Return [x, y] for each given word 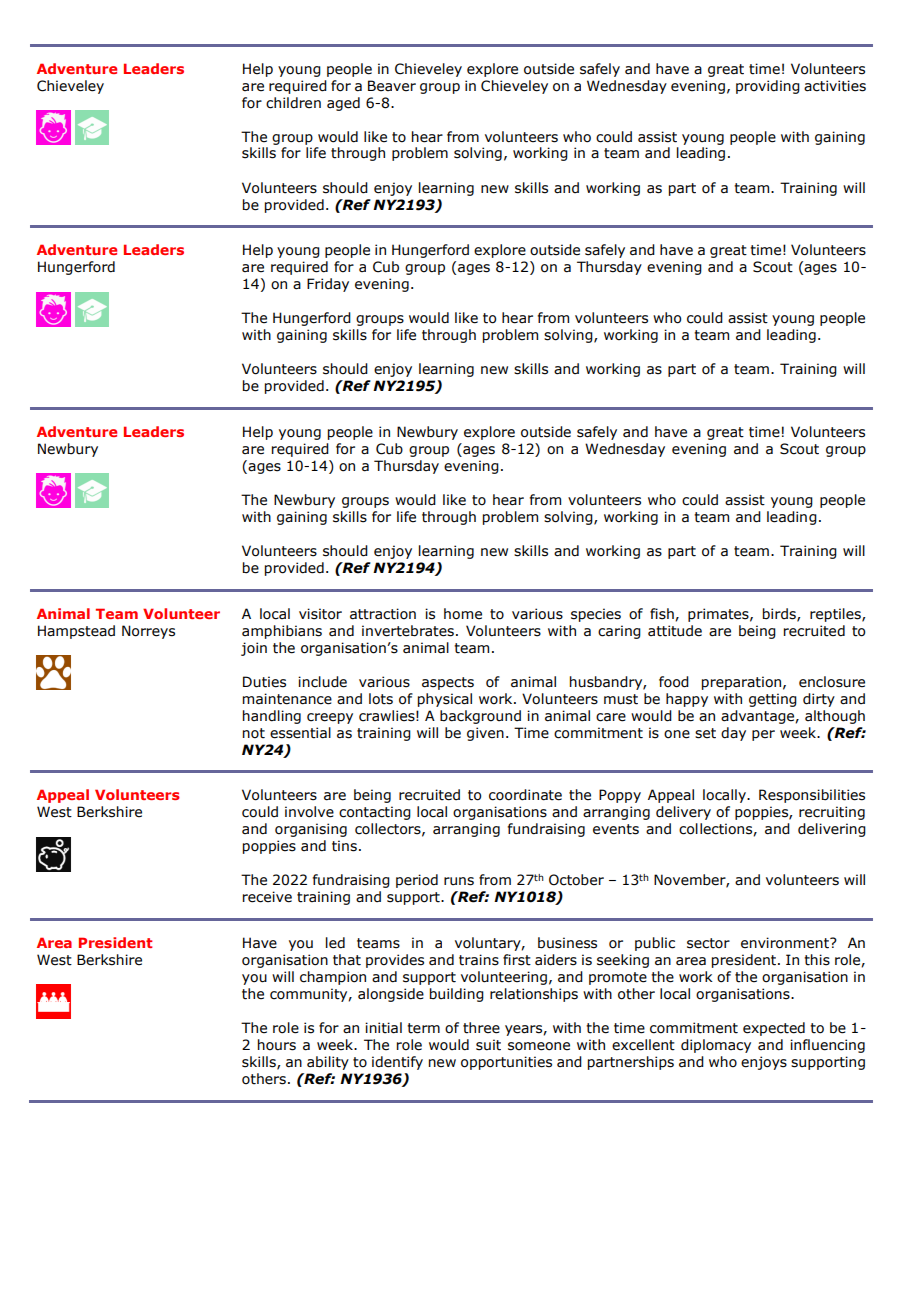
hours [277, 1045]
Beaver [392, 86]
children [293, 103]
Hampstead [76, 632]
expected [774, 1029]
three [481, 1028]
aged [343, 104]
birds [780, 614]
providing [768, 87]
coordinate [525, 795]
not [254, 733]
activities [835, 86]
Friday [328, 285]
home [463, 614]
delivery [683, 813]
